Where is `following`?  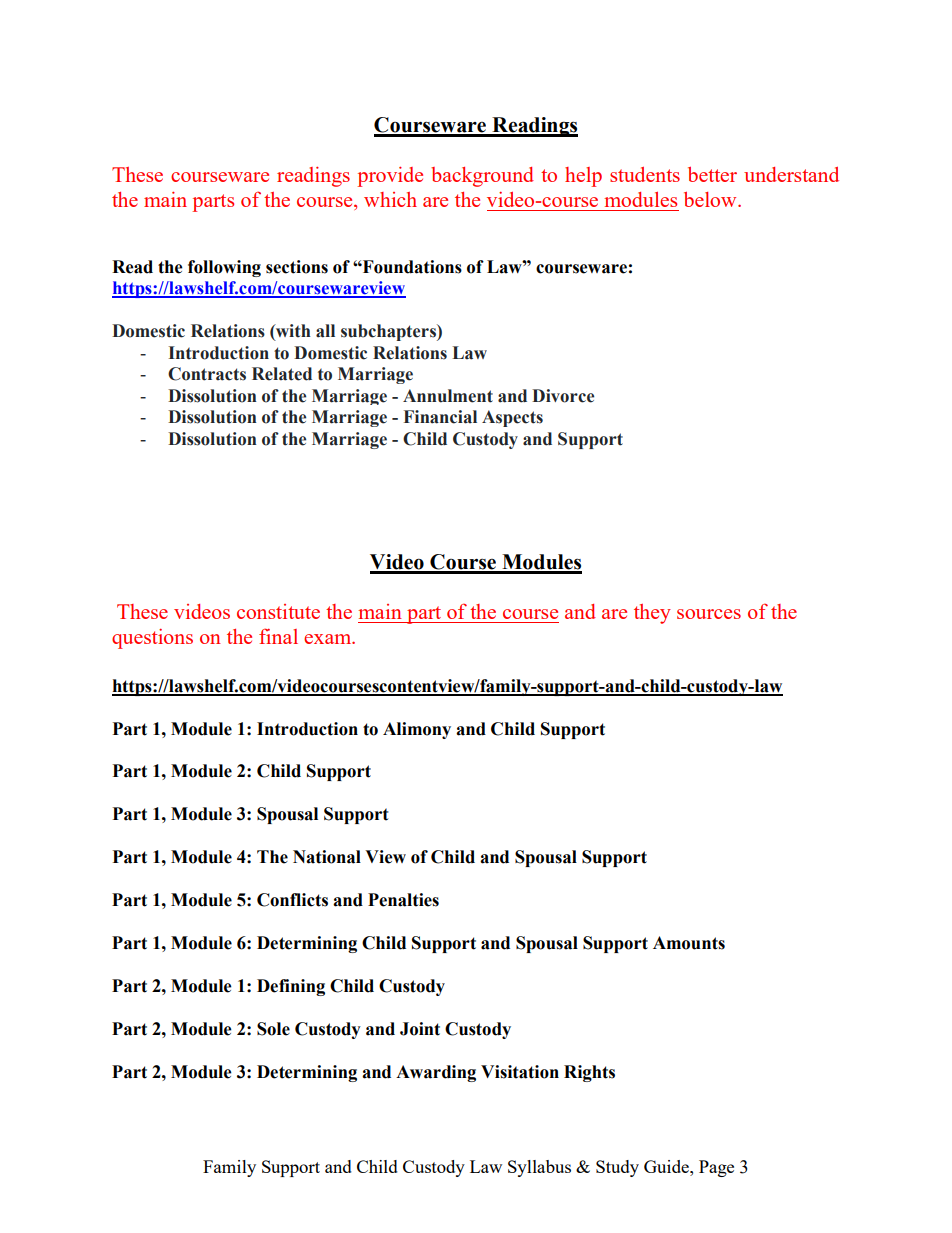 following is located at coordinates (224, 268).
